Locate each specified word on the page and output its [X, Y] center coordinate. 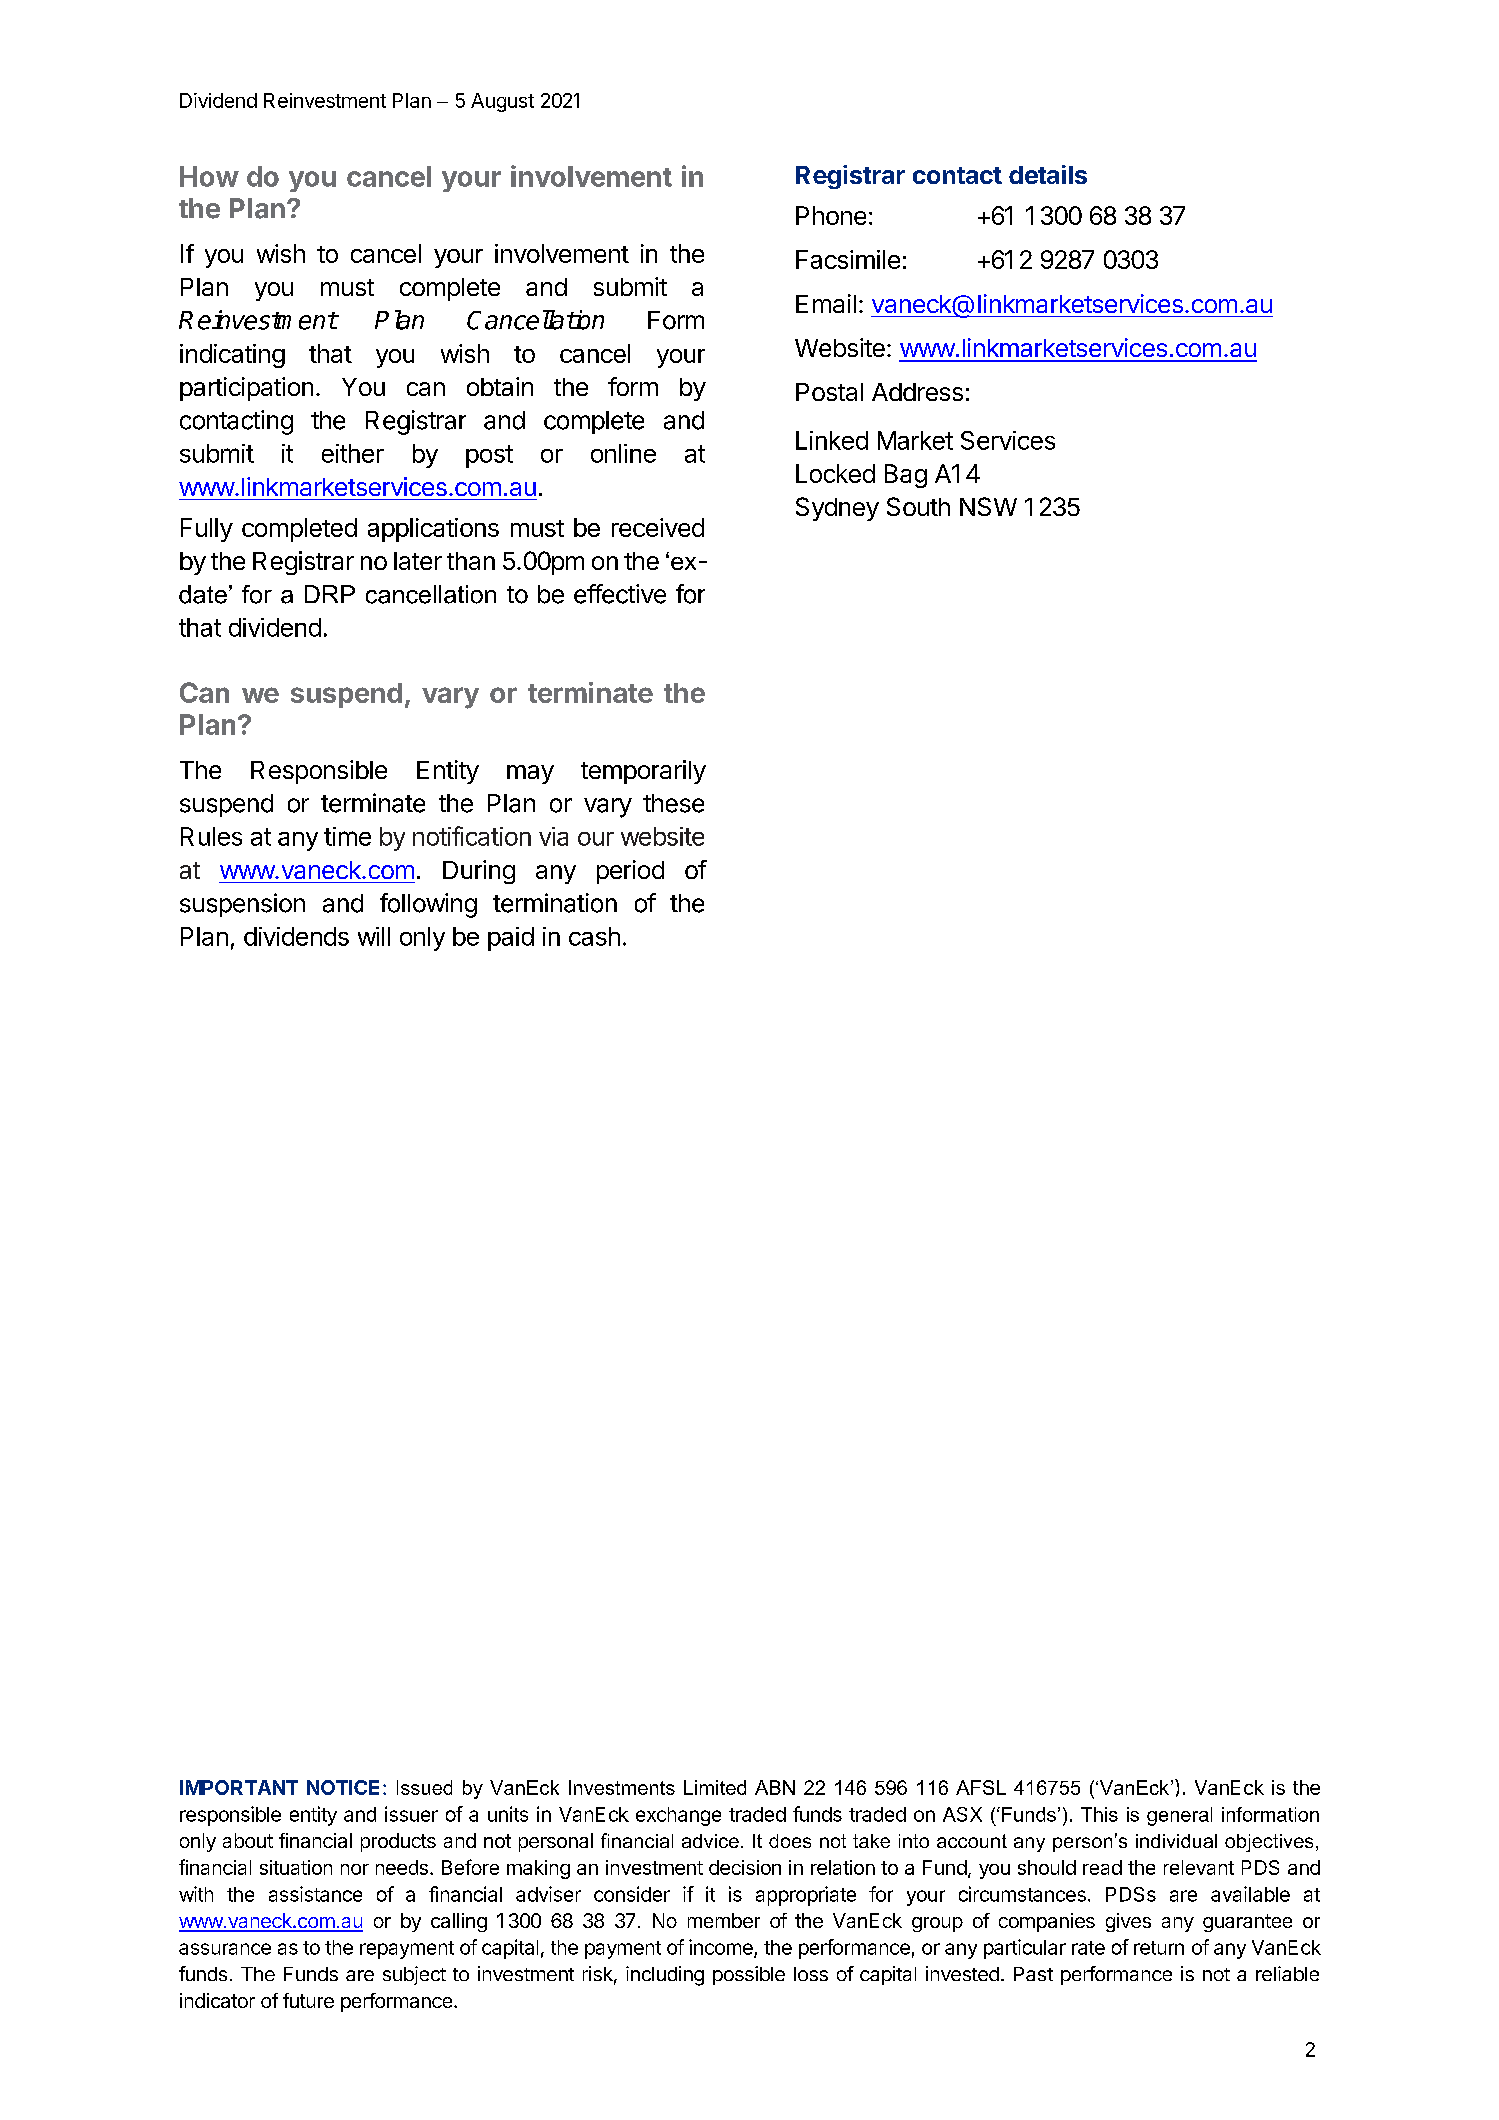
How [209, 176]
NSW [988, 506]
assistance [315, 1894]
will [374, 936]
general [1179, 1816]
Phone [831, 215]
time [347, 836]
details [1048, 174]
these [673, 803]
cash [594, 936]
